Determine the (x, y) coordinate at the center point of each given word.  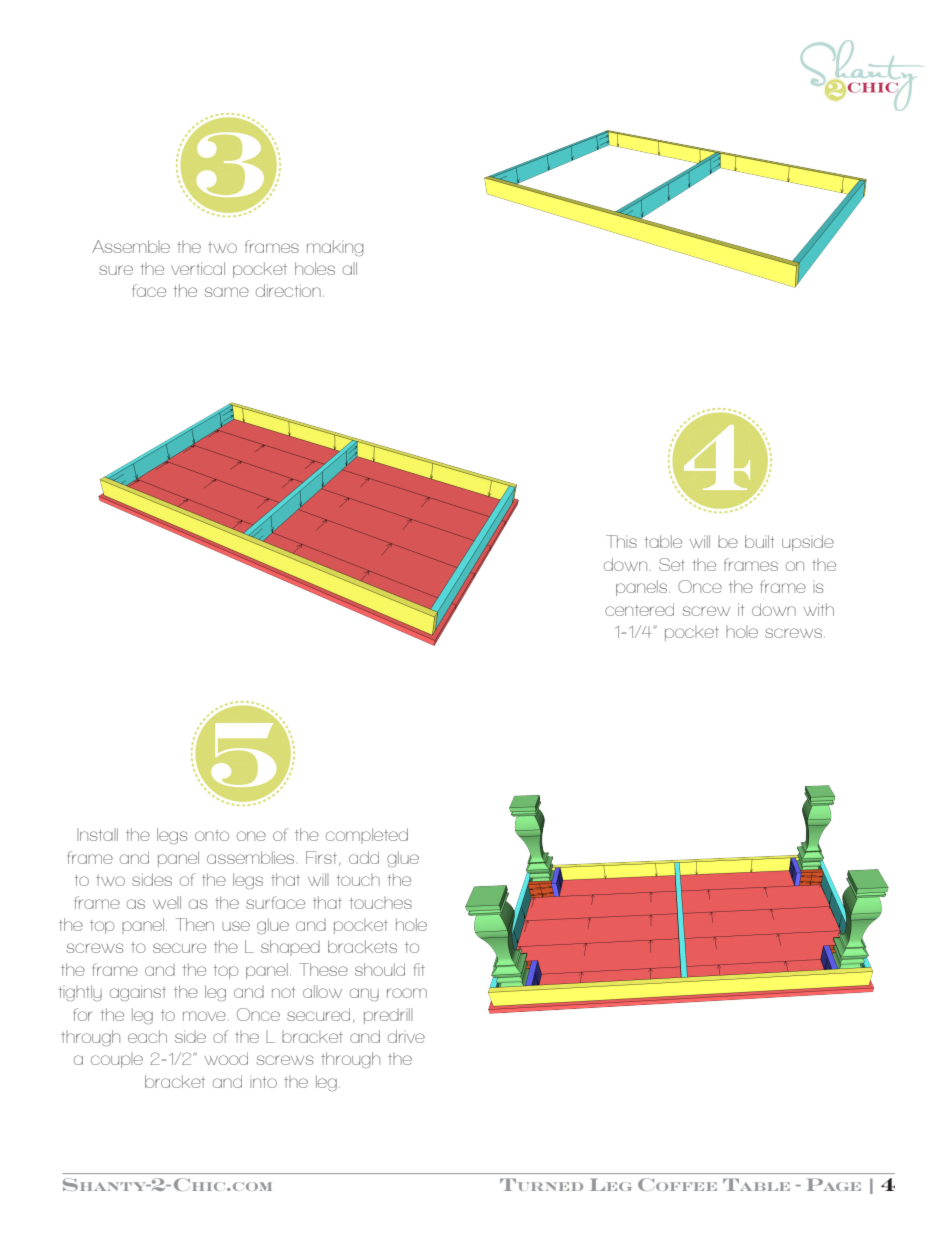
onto (212, 835)
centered (639, 609)
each (147, 1036)
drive (406, 1036)
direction (288, 290)
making (335, 248)
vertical (198, 268)
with (819, 609)
